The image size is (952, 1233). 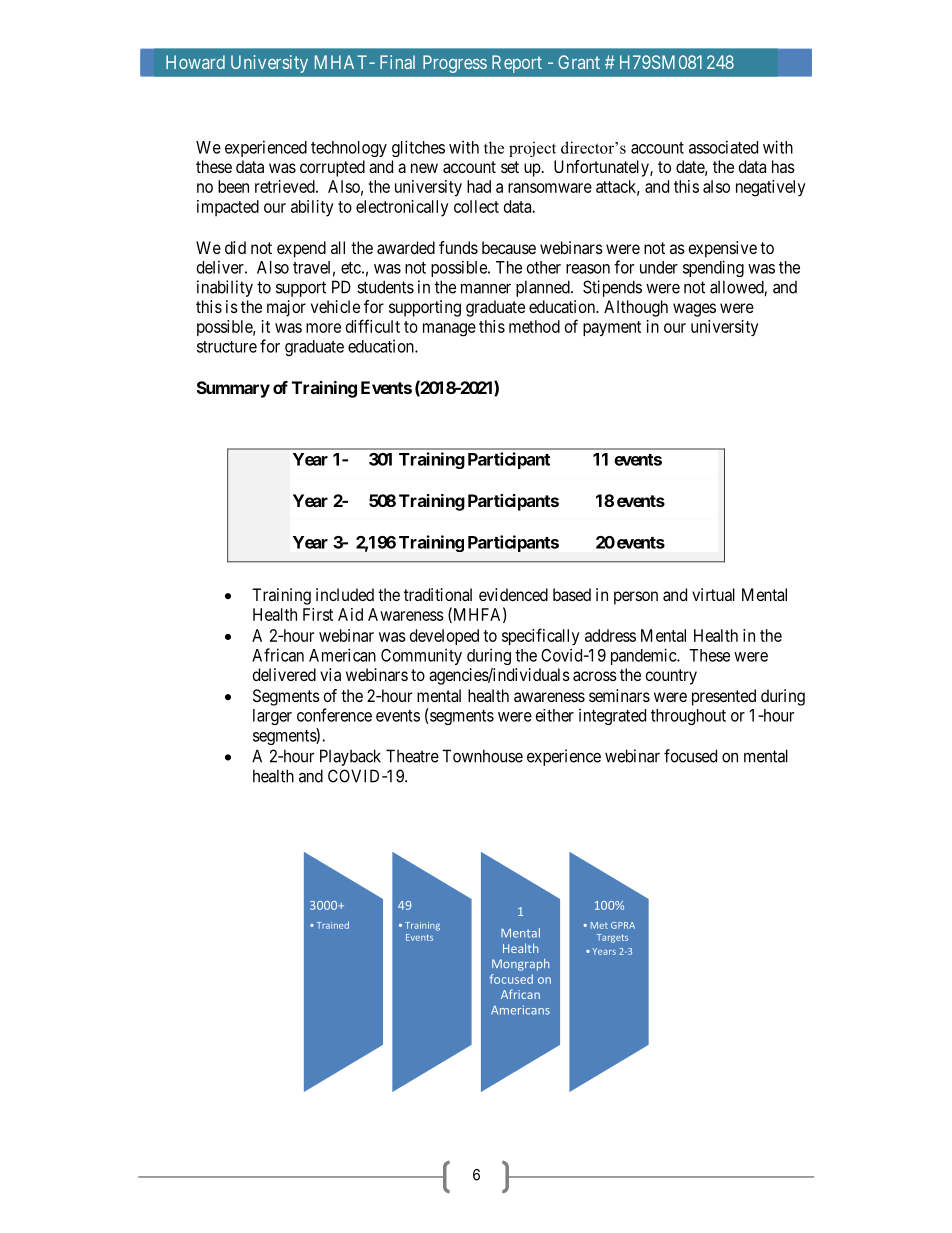 I want to click on throughout, so click(x=688, y=717).
